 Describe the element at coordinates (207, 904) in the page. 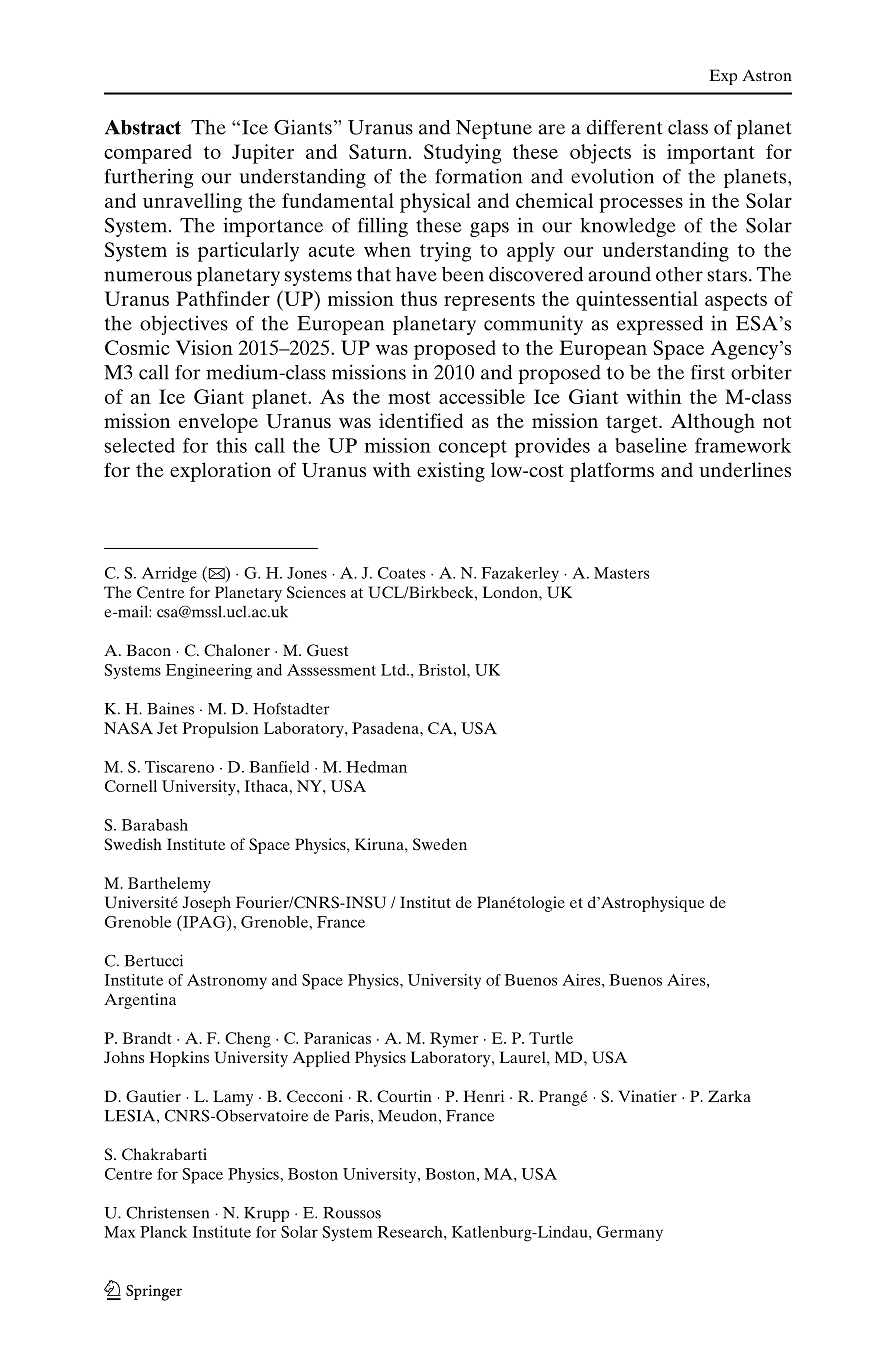

I see `Joseph` at that location.
